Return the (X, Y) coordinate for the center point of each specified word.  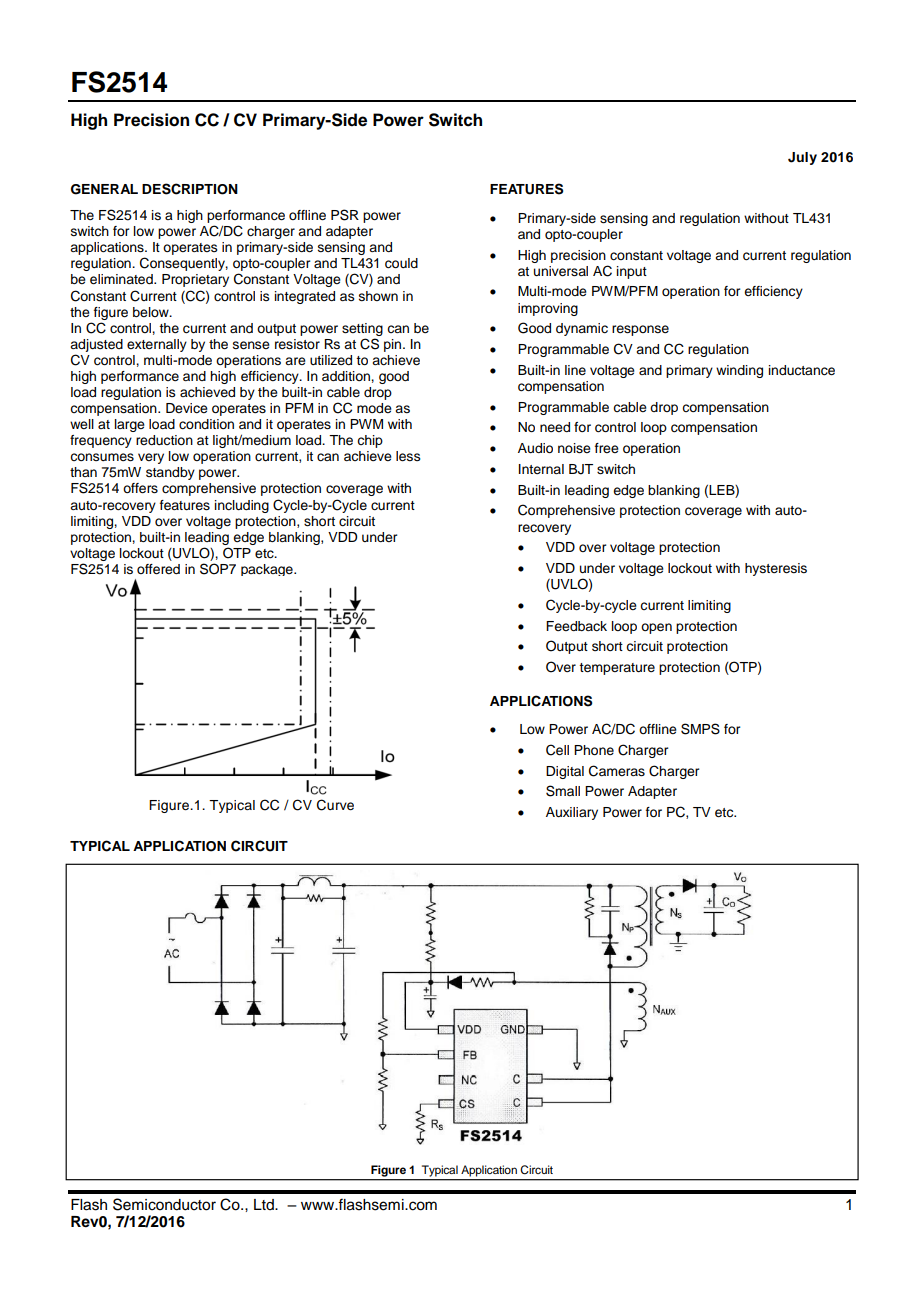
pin (394, 345)
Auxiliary (572, 813)
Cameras (617, 771)
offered (158, 569)
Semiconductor (164, 1204)
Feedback (576, 626)
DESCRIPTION (190, 189)
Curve (335, 805)
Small (563, 791)
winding (739, 371)
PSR (345, 215)
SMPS (700, 729)
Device (187, 408)
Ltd (265, 1204)
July (802, 158)
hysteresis (776, 569)
